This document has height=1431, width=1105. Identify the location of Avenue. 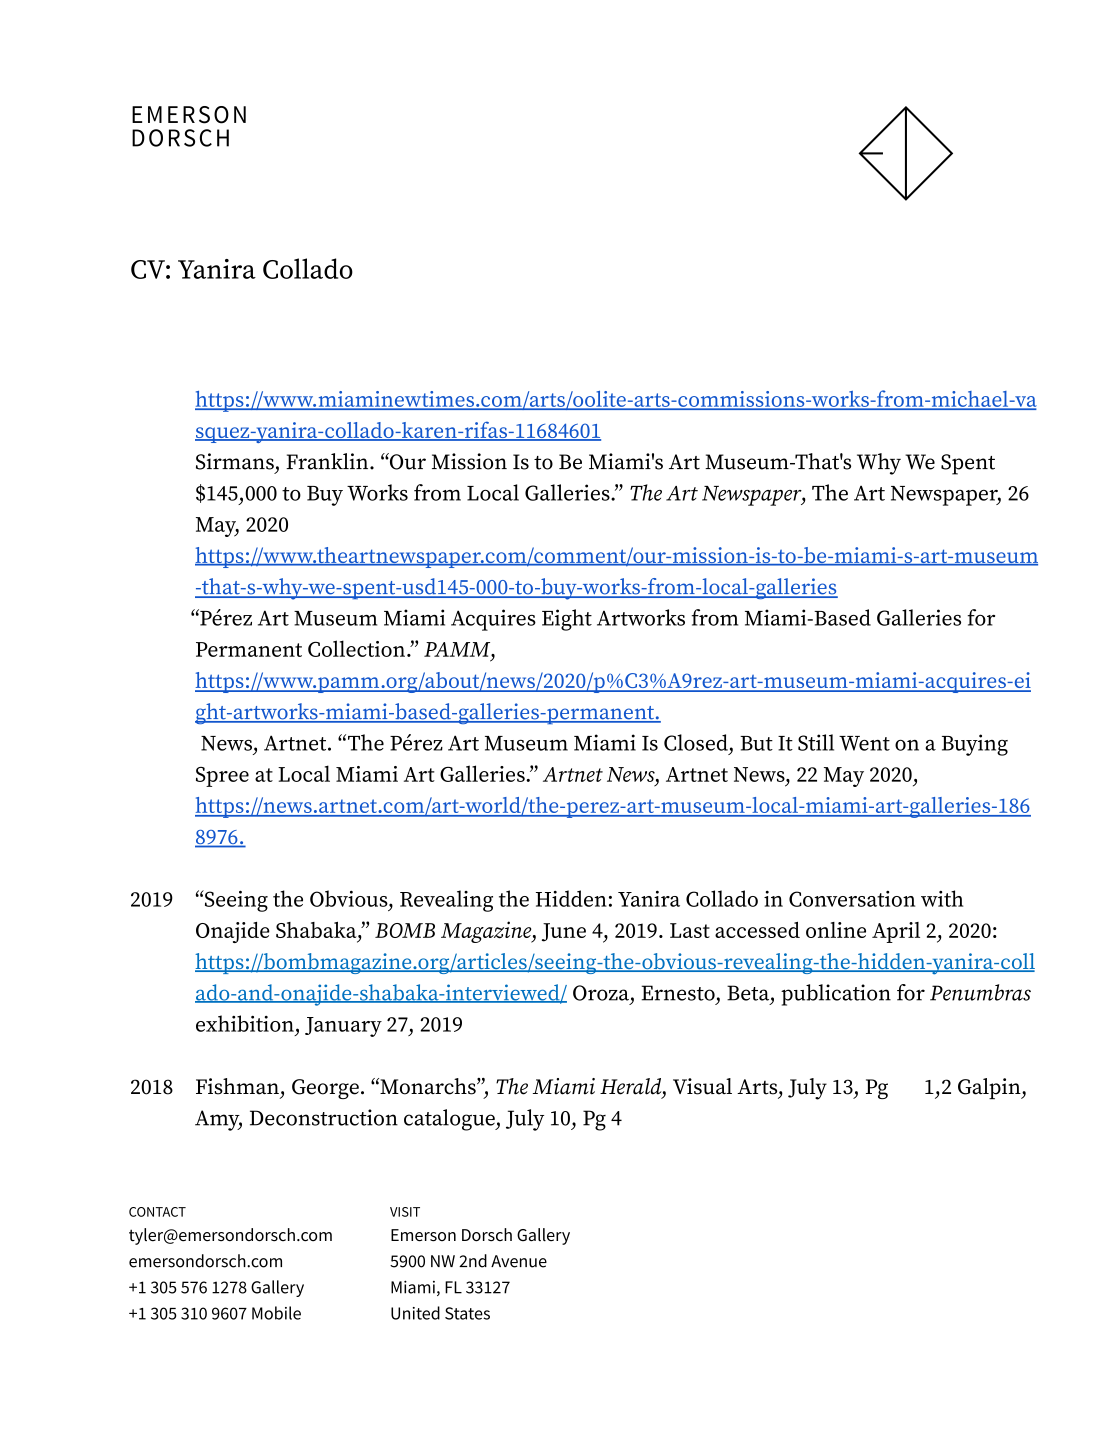
(519, 1261).
